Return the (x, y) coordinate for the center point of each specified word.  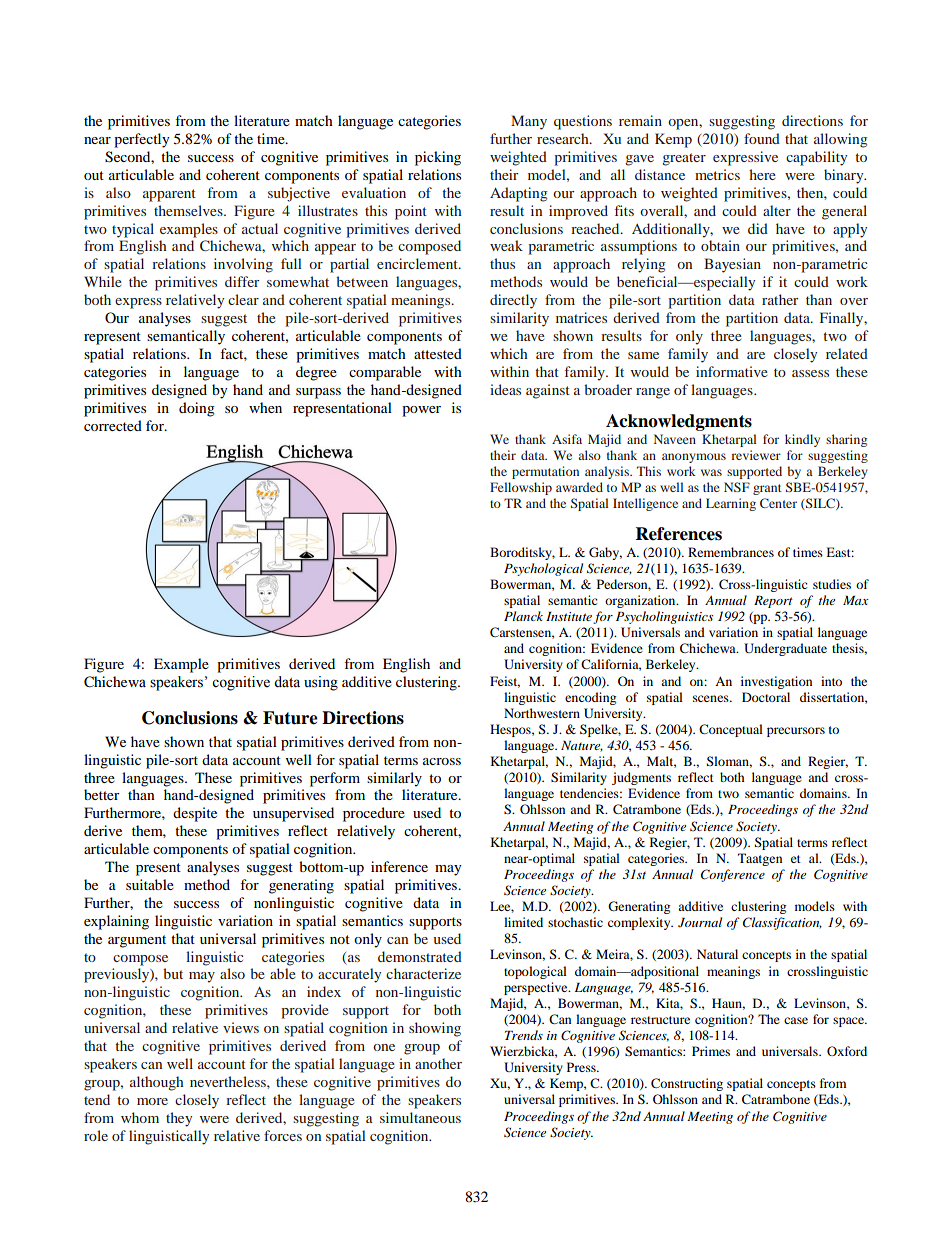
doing (197, 409)
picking (438, 158)
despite (195, 814)
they (179, 1119)
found (762, 138)
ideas (505, 389)
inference (399, 866)
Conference (733, 875)
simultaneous (420, 1117)
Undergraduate (785, 649)
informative (732, 371)
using (321, 683)
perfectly (142, 140)
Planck (523, 616)
